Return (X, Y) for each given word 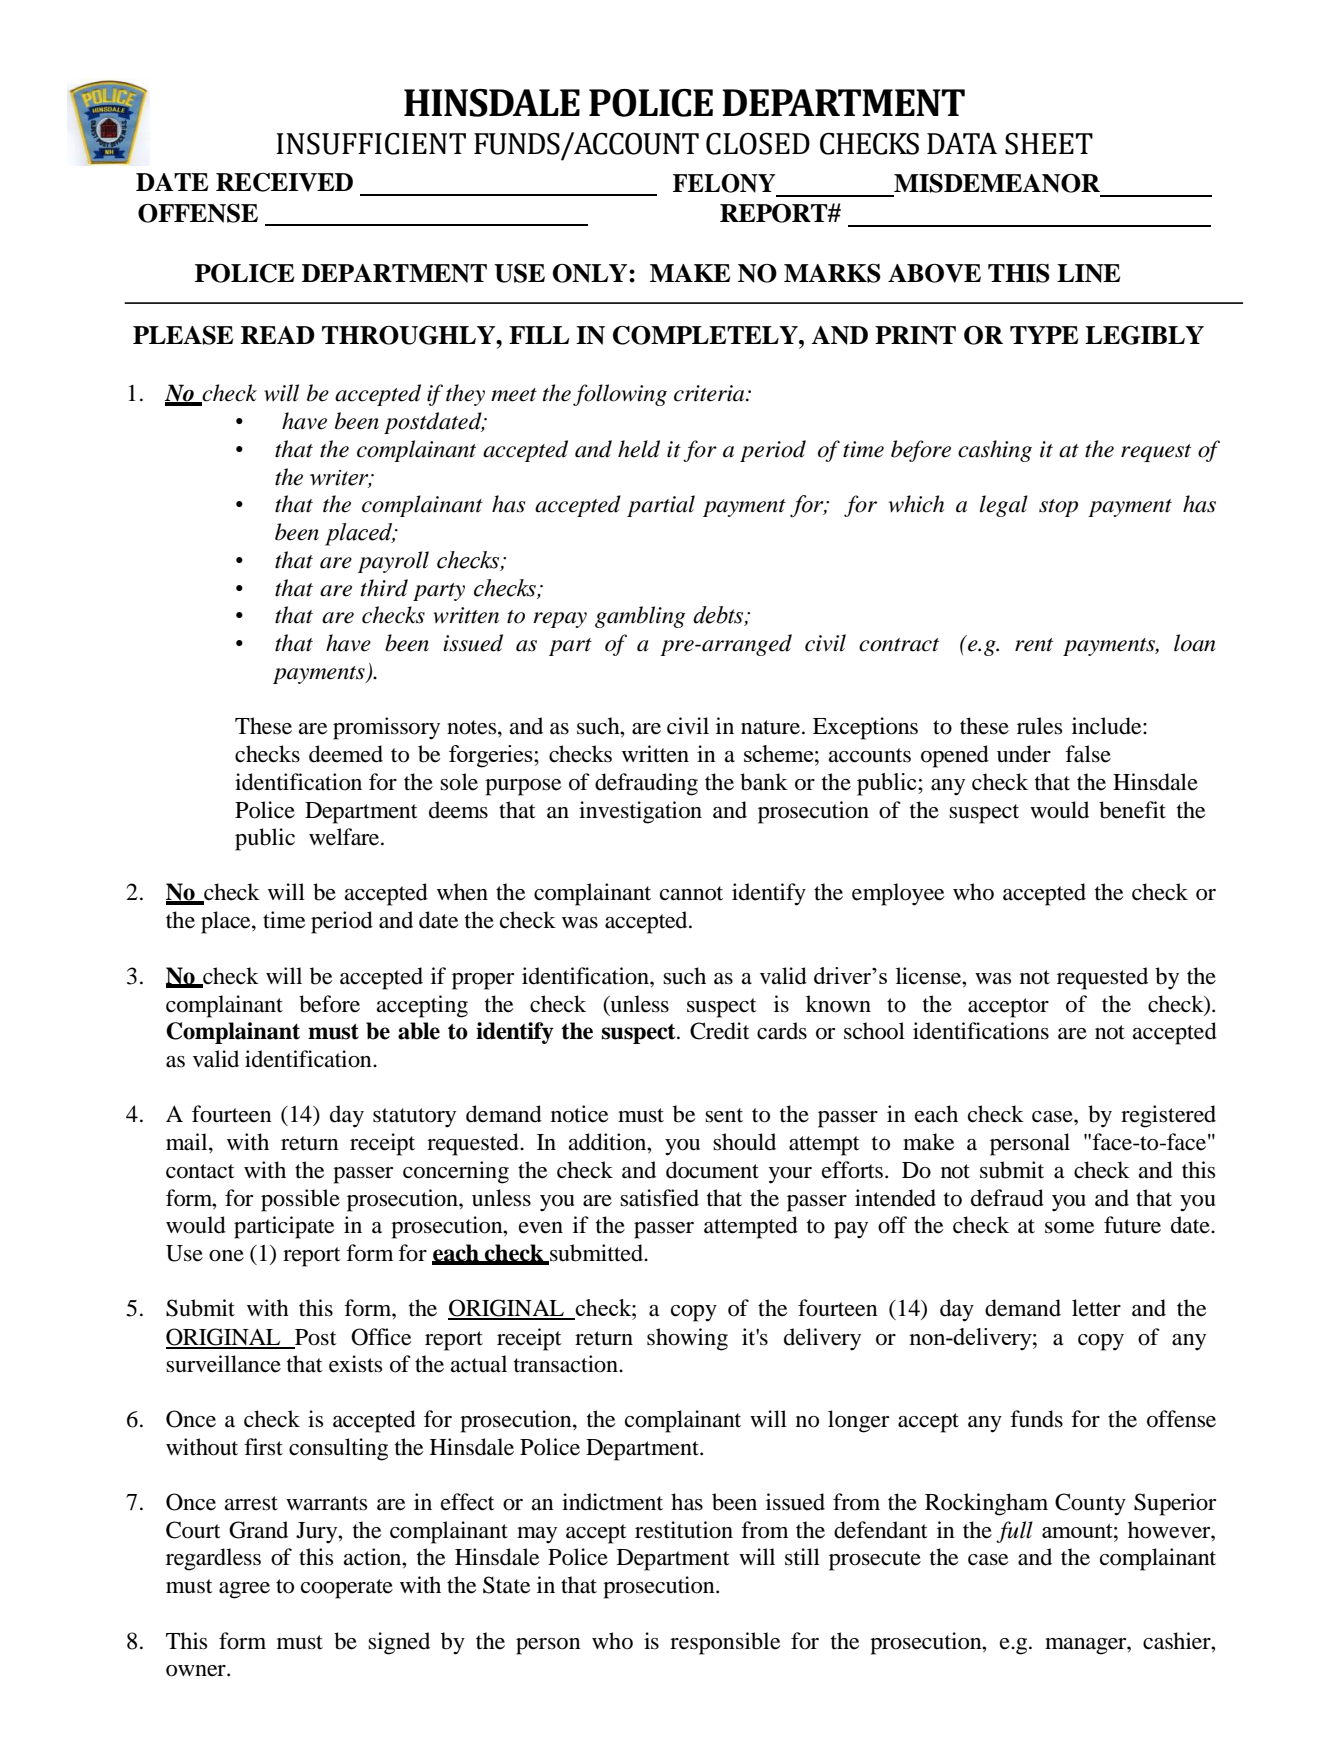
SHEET (1049, 144)
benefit (1132, 810)
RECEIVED (284, 182)
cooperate (347, 1589)
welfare (345, 837)
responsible (725, 1643)
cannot (691, 893)
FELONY (724, 183)
